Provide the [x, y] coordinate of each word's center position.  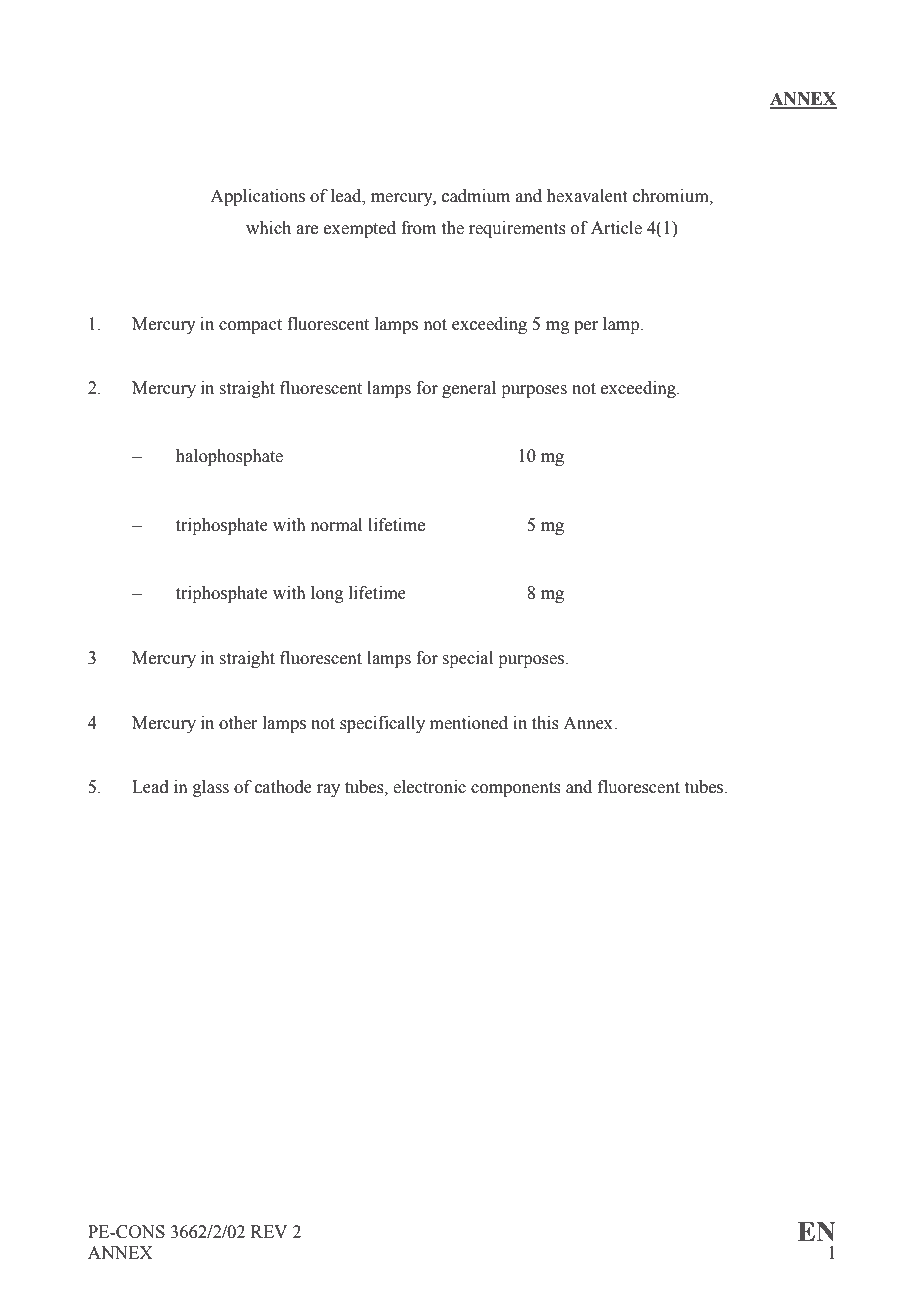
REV [269, 1231]
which [268, 228]
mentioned [469, 723]
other [238, 723]
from [418, 228]
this [545, 723]
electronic [429, 787]
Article [616, 228]
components [516, 789]
